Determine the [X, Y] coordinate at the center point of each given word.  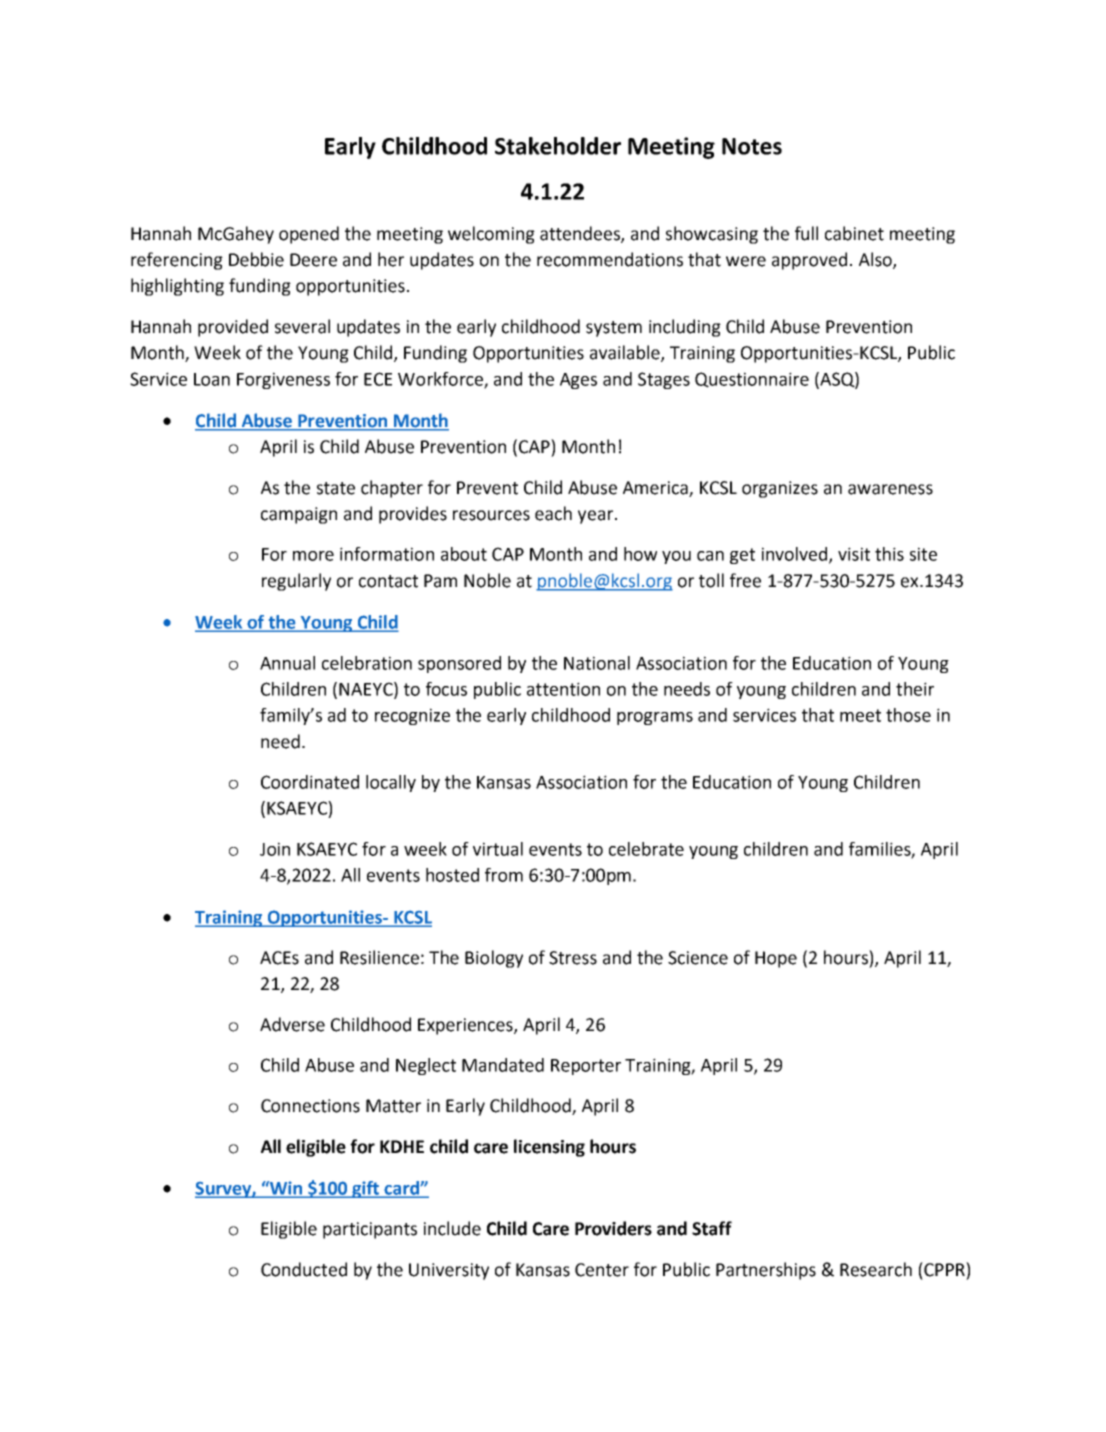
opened [309, 235]
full [806, 233]
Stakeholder [558, 146]
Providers [613, 1228]
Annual [287, 663]
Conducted [304, 1269]
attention [563, 689]
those [908, 715]
